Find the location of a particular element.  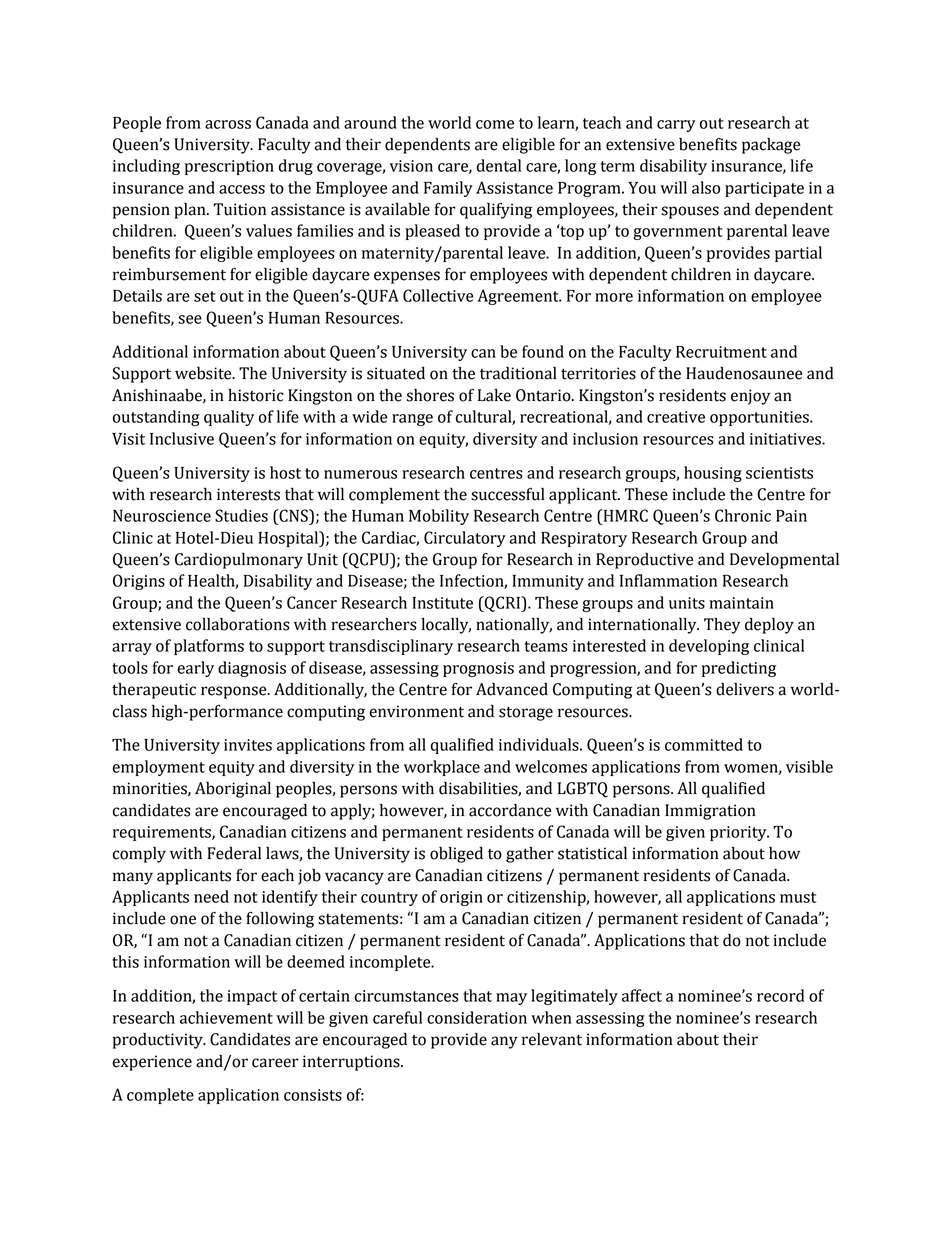

prognosis is located at coordinates (478, 669).
